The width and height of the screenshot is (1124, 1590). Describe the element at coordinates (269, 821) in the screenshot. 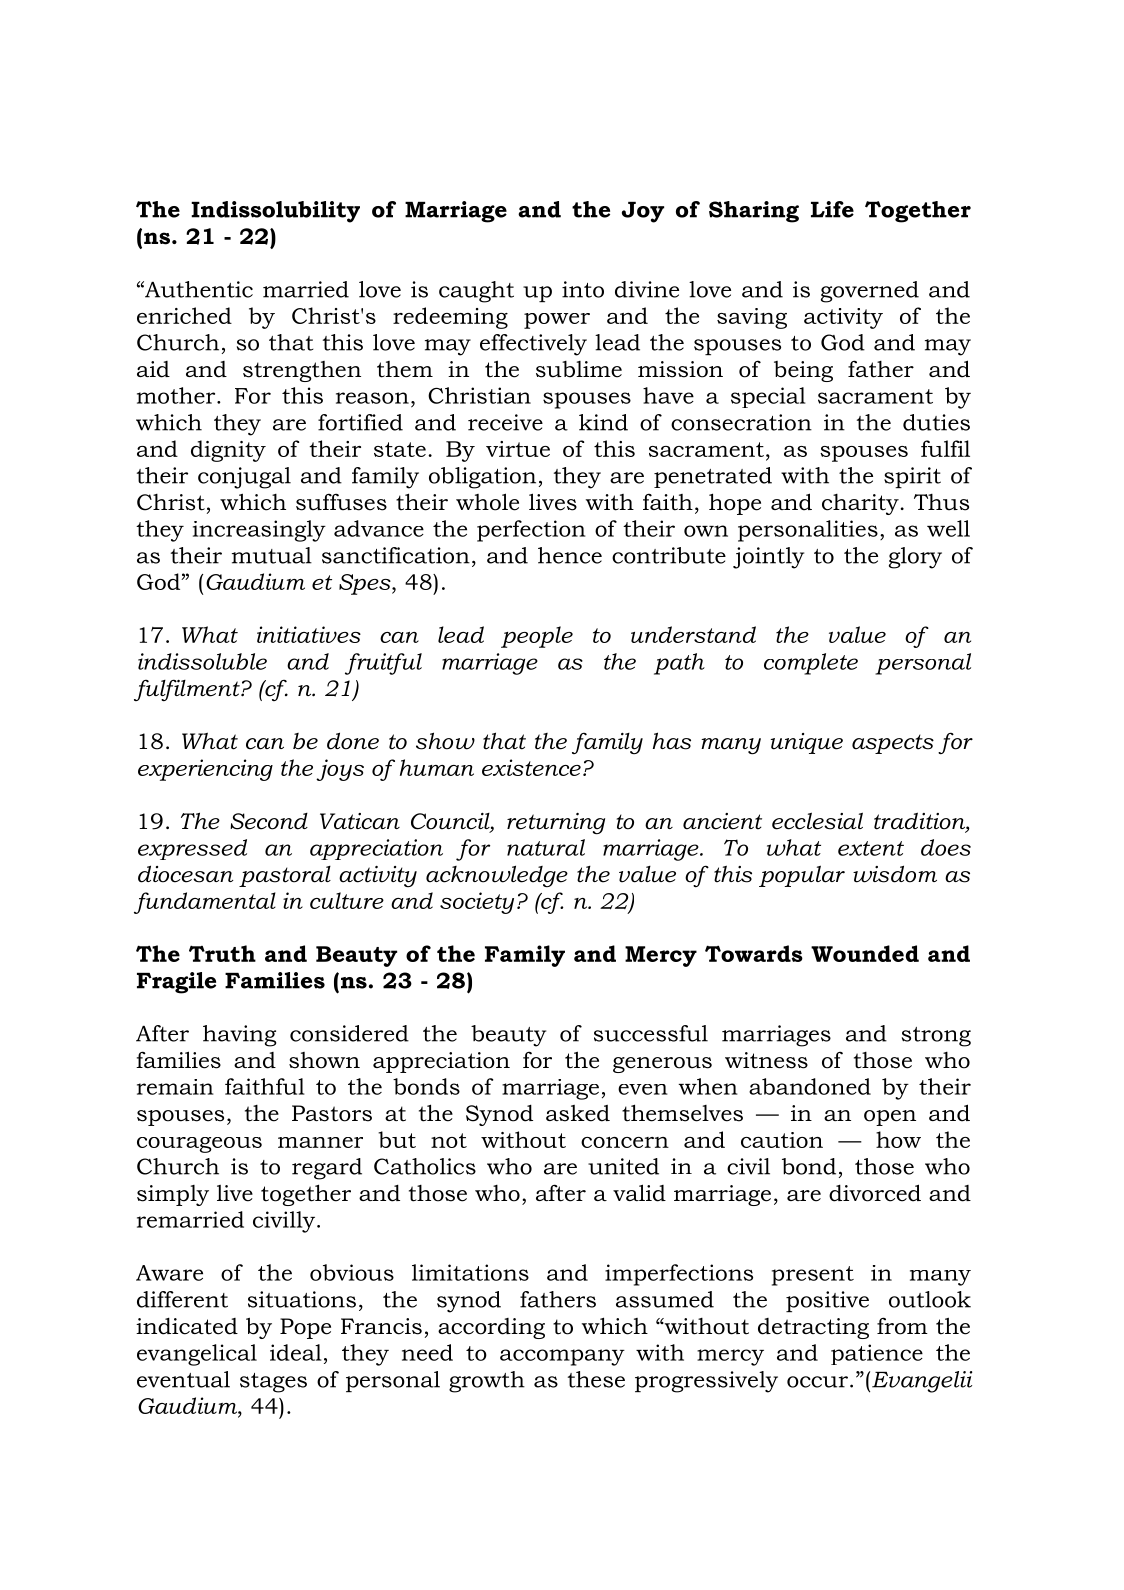

I see `Second` at that location.
